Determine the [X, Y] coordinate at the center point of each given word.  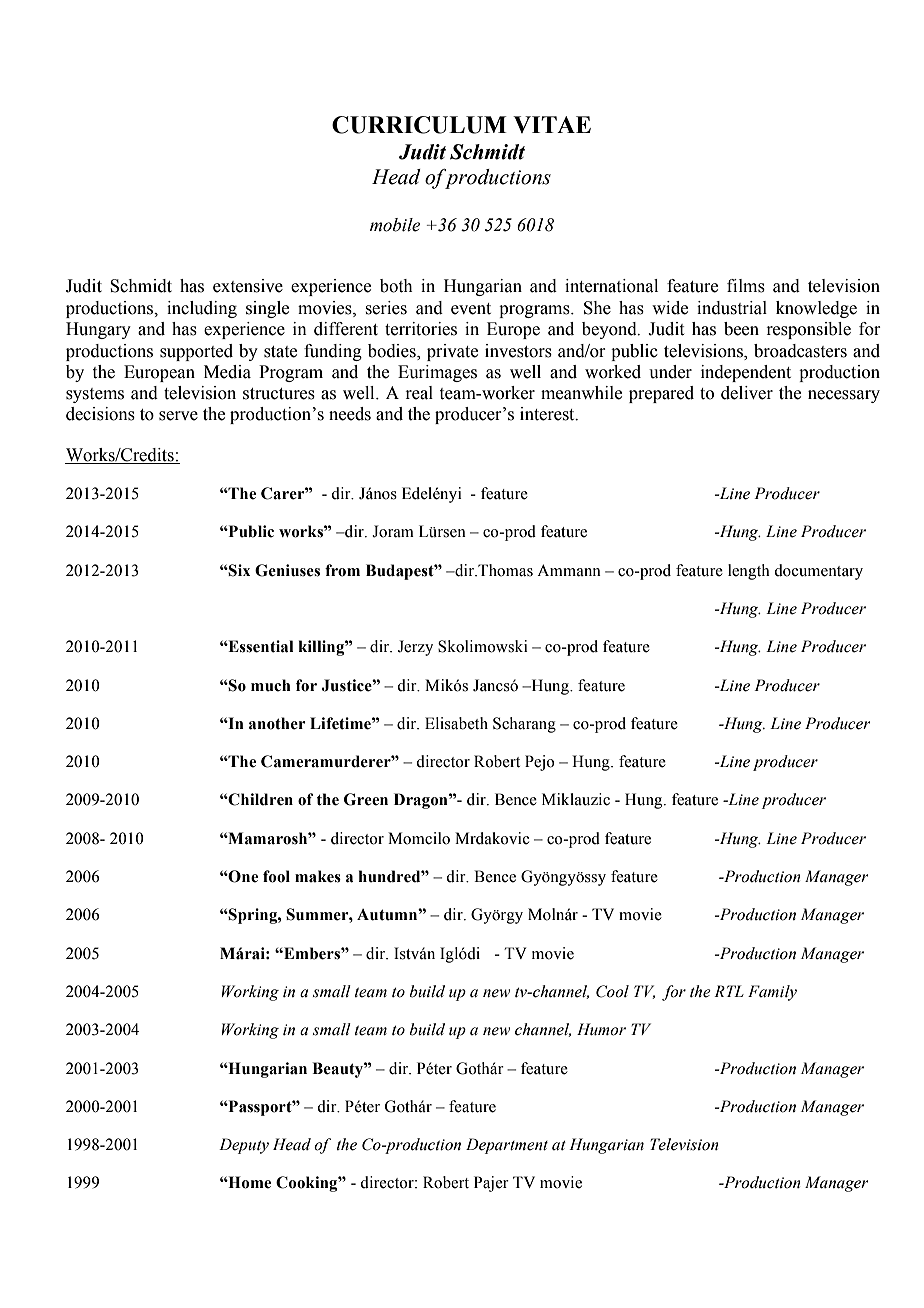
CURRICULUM [419, 125]
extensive [248, 286]
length [749, 572]
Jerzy [415, 648]
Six [238, 570]
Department [507, 1146]
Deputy [244, 1146]
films [746, 286]
